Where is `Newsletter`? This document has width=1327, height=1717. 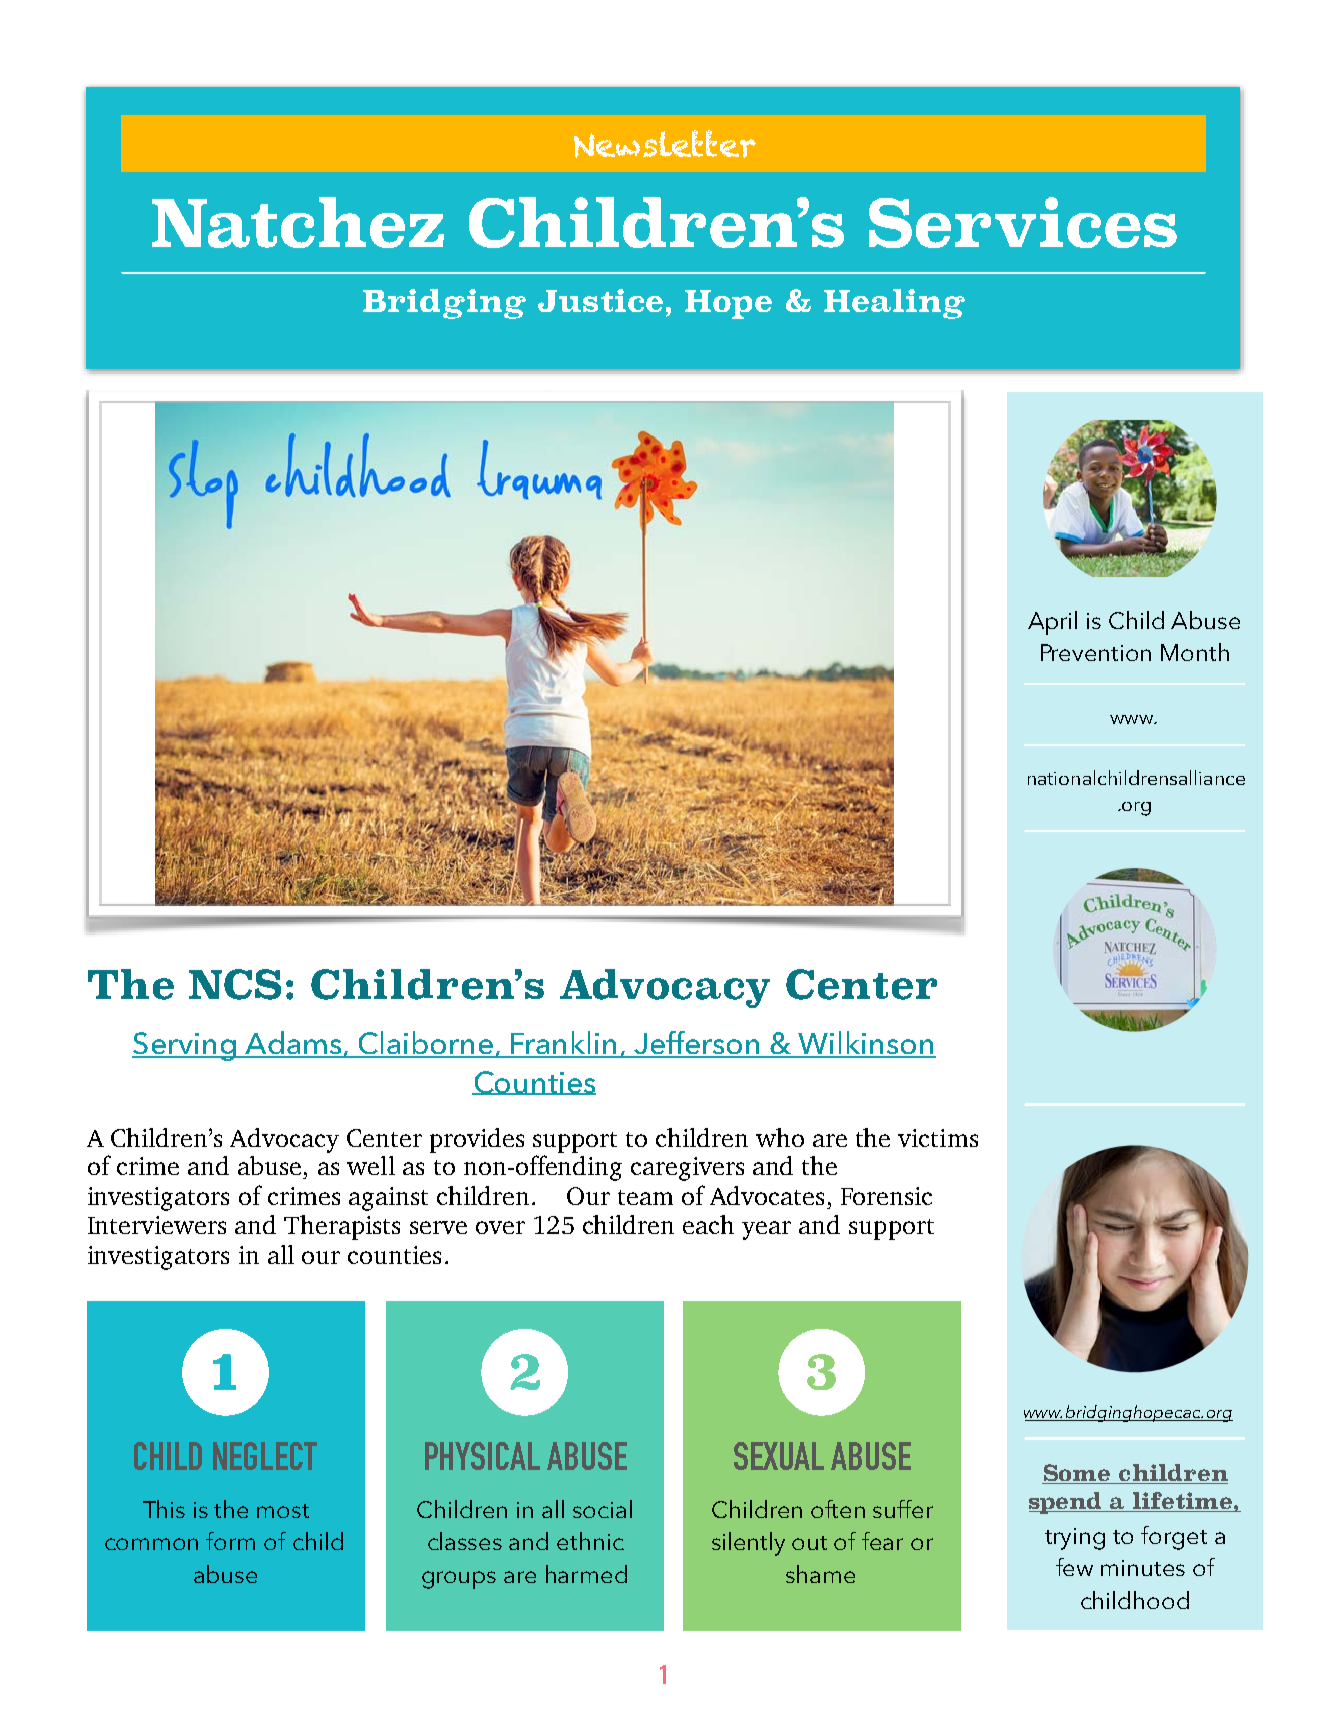 Newsletter is located at coordinates (665, 144).
